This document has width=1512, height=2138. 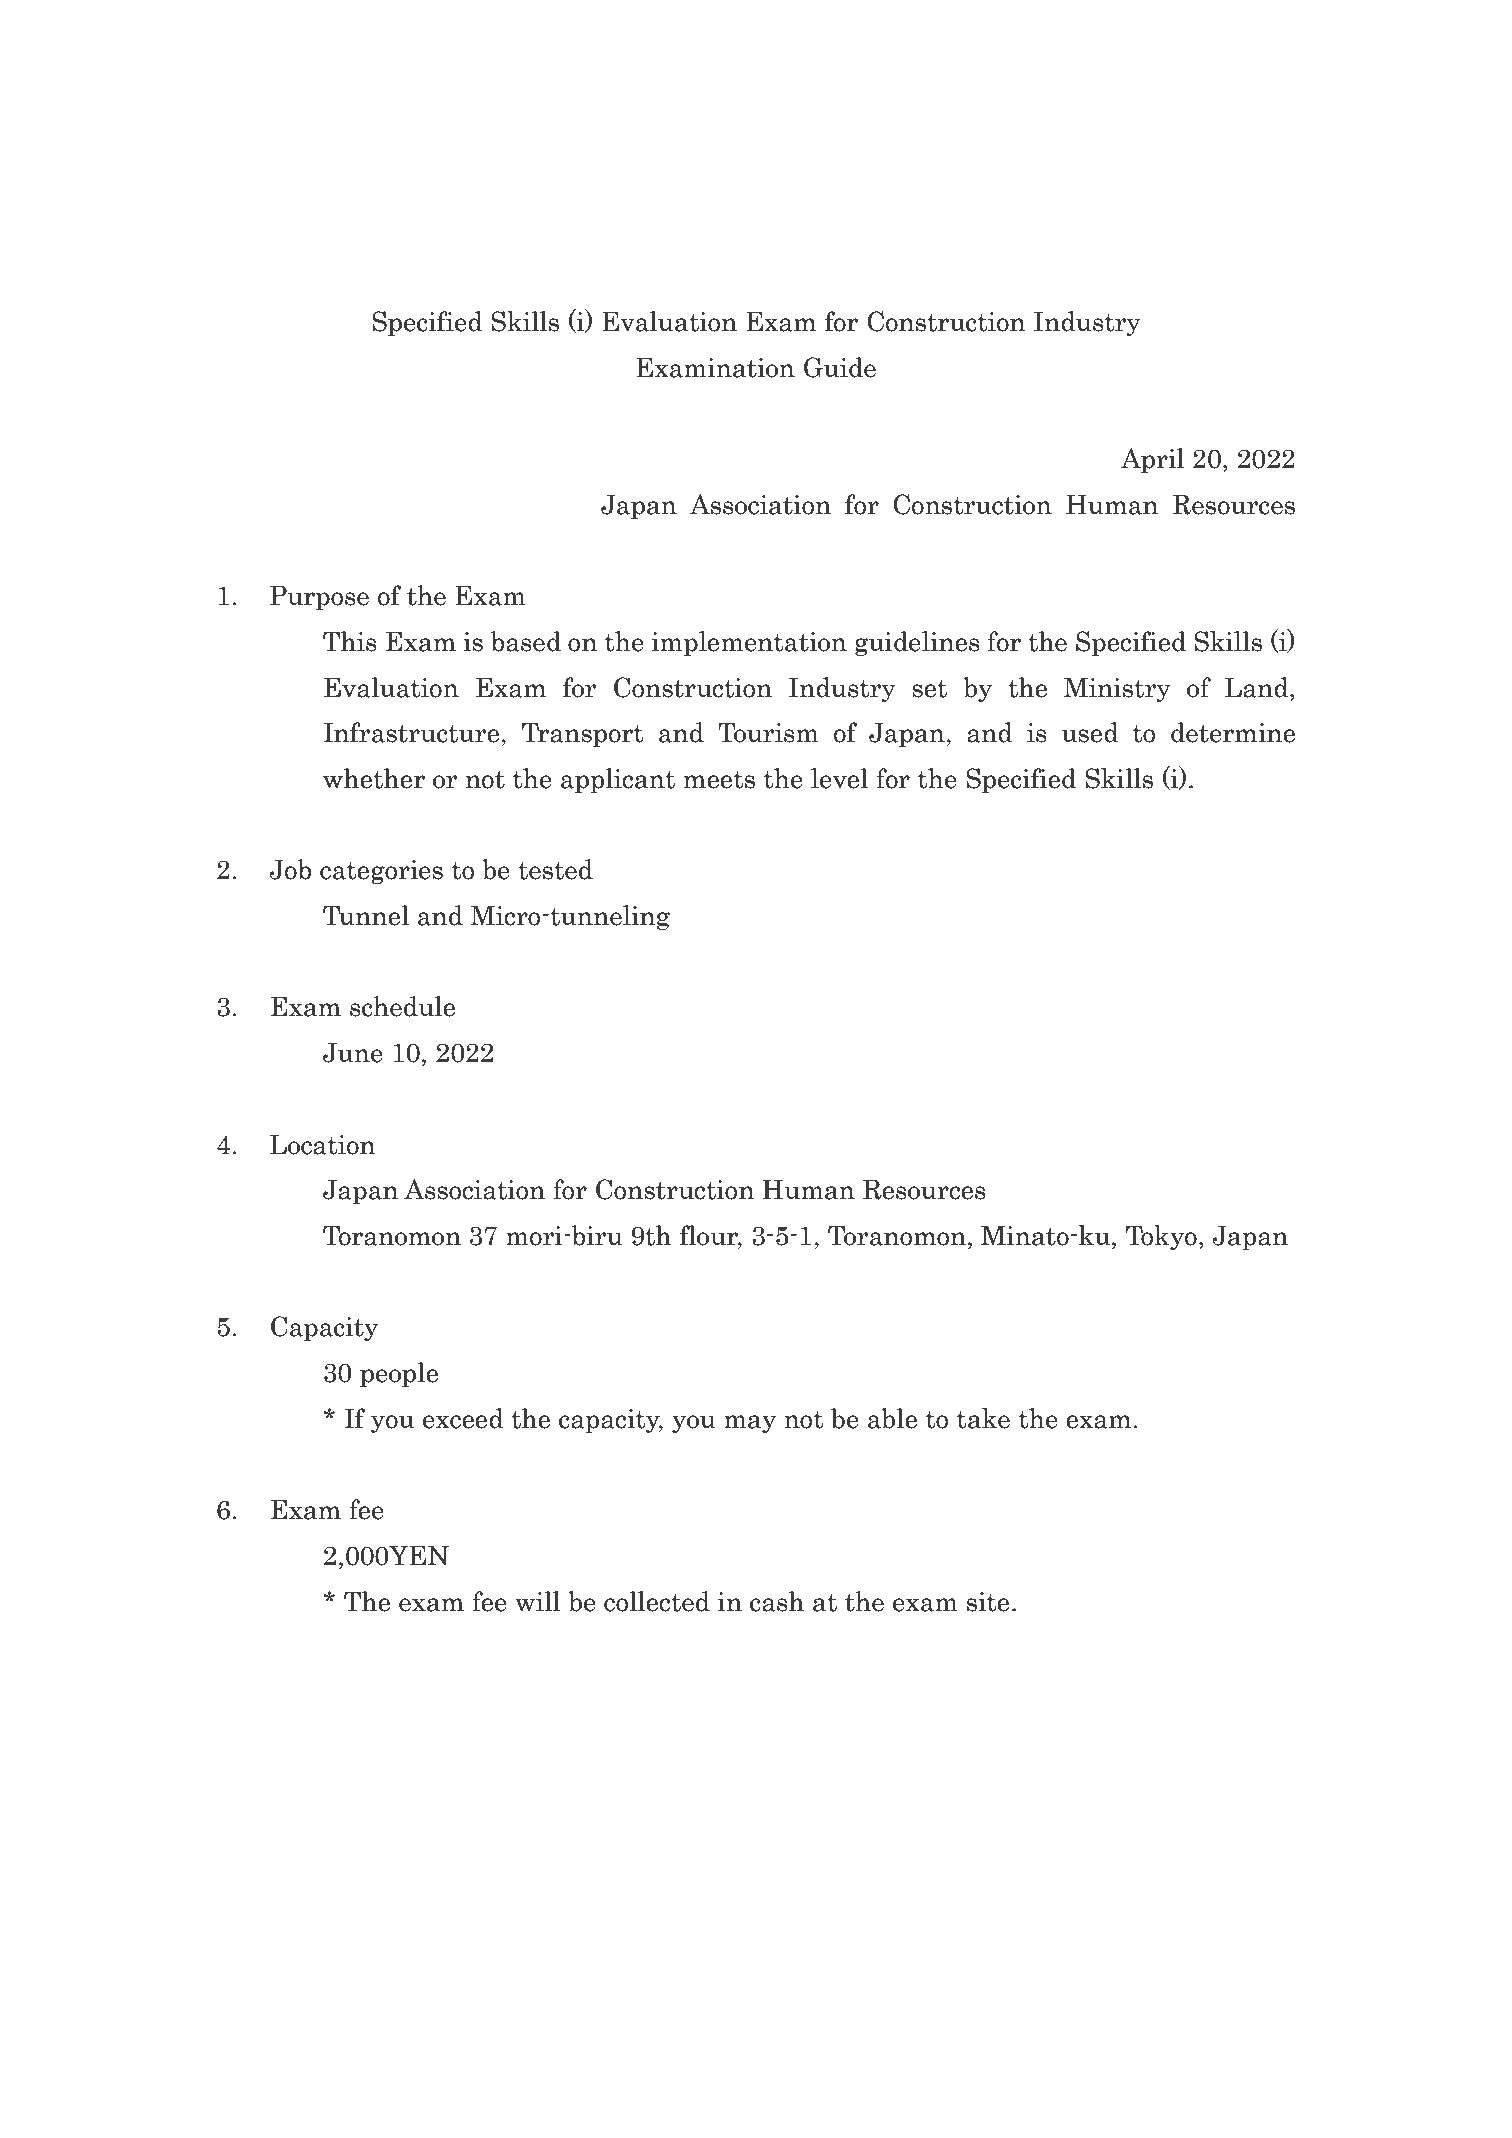 I want to click on used, so click(x=1090, y=732).
